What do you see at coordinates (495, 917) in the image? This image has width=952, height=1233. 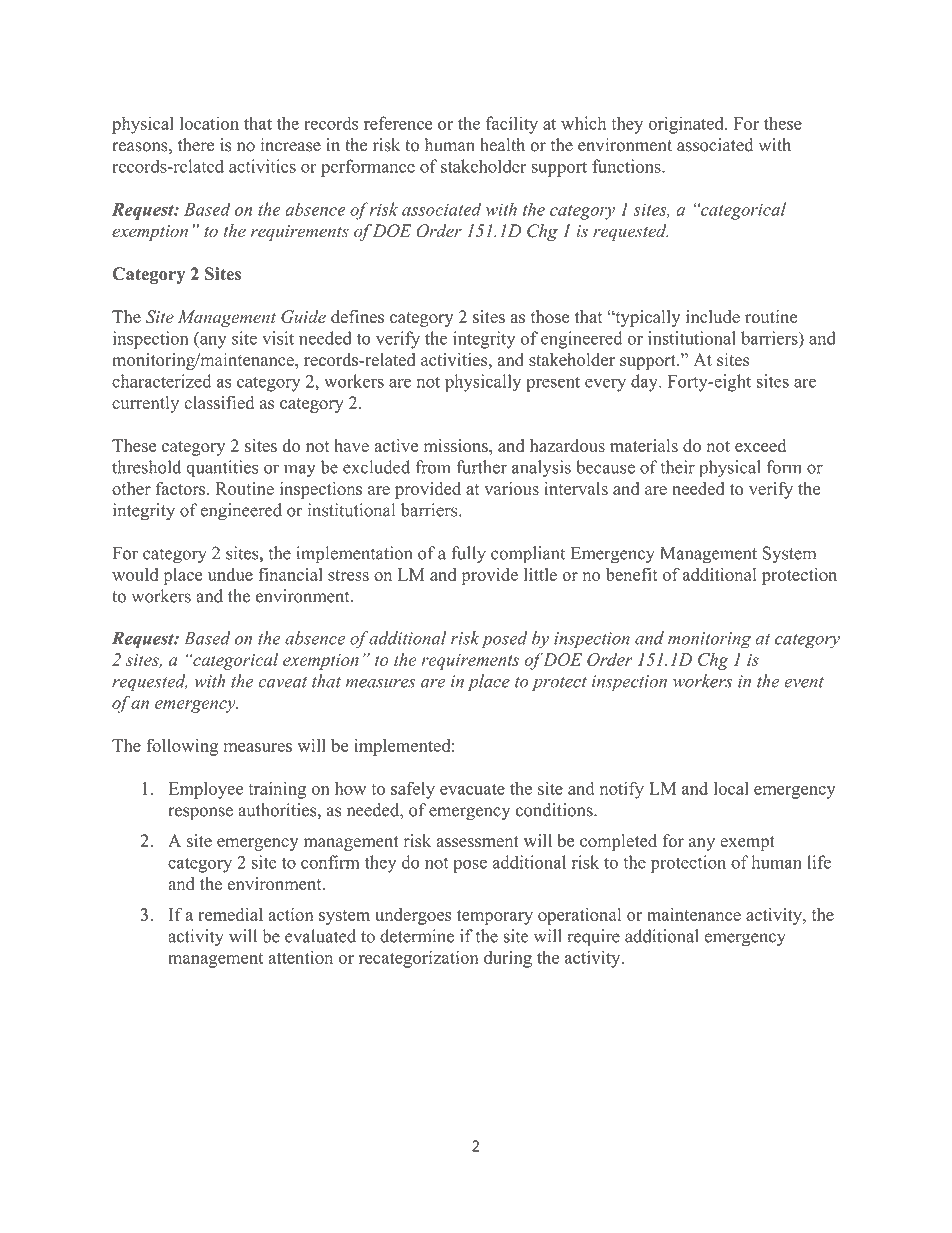 I see `temporary` at bounding box center [495, 917].
